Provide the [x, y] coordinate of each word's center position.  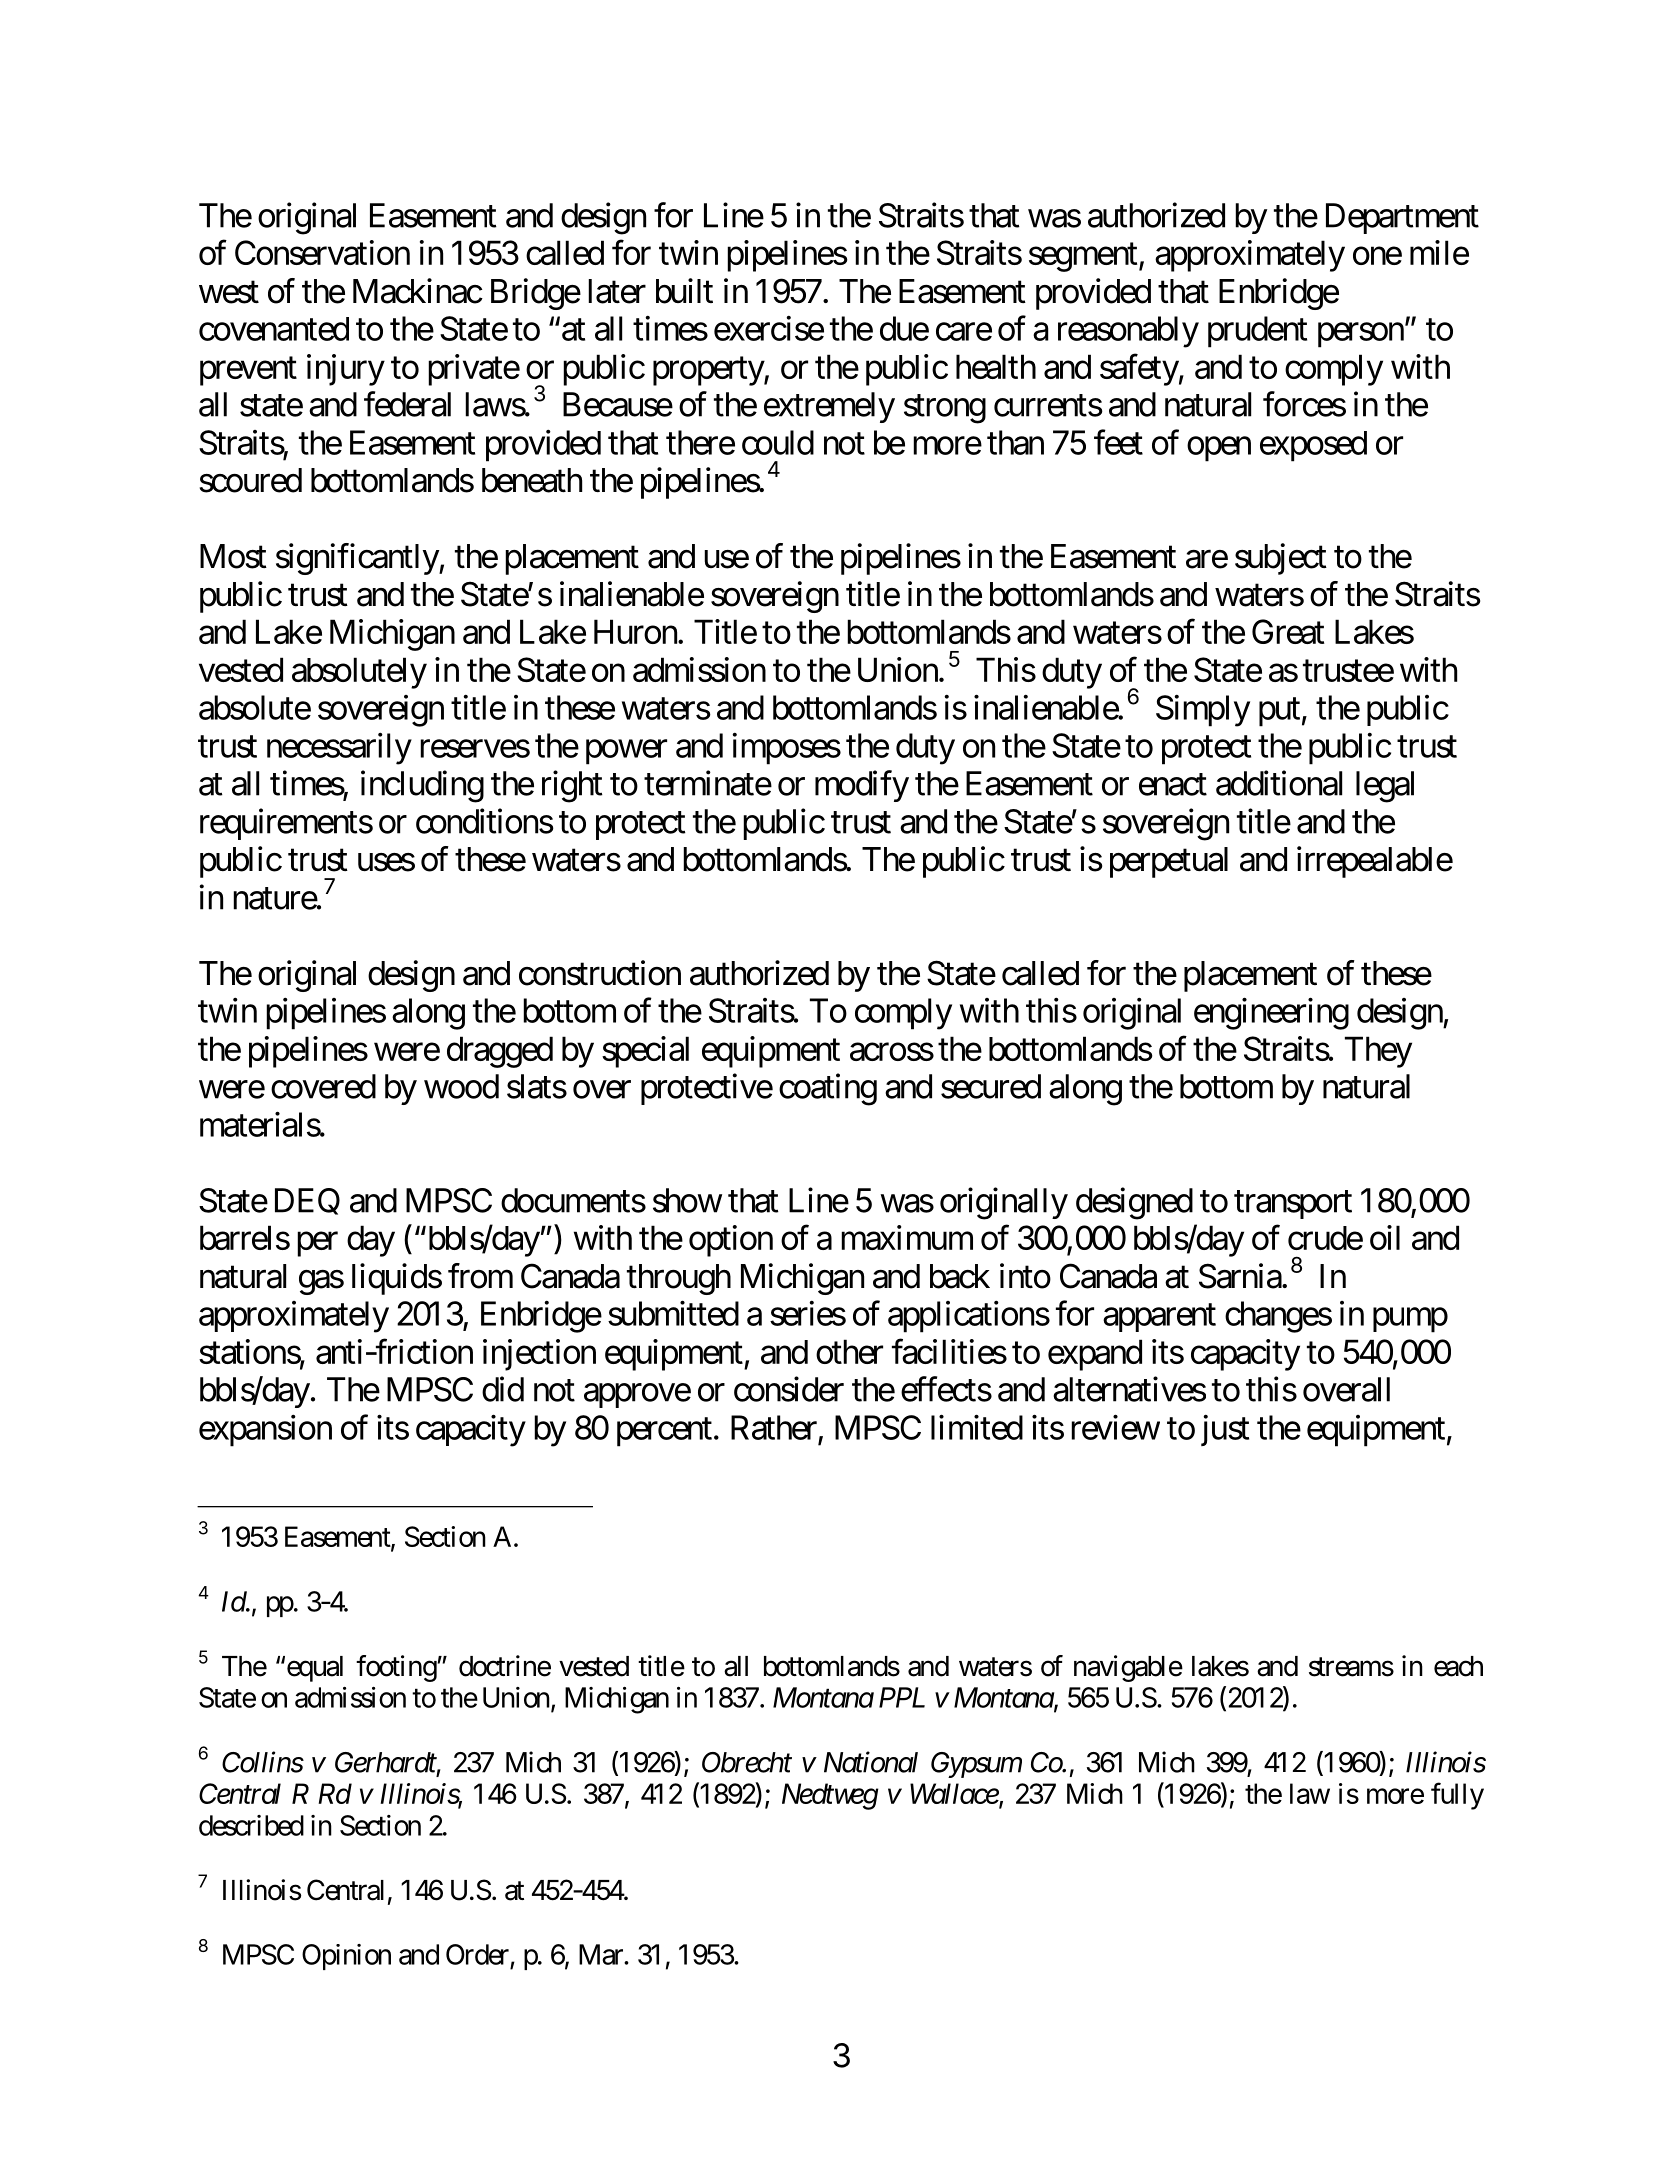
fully [1457, 1796]
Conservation [322, 252]
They [1378, 1052]
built [684, 291]
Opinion [346, 1957]
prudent [1257, 332]
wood [461, 1086]
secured [991, 1086]
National [871, 1762]
